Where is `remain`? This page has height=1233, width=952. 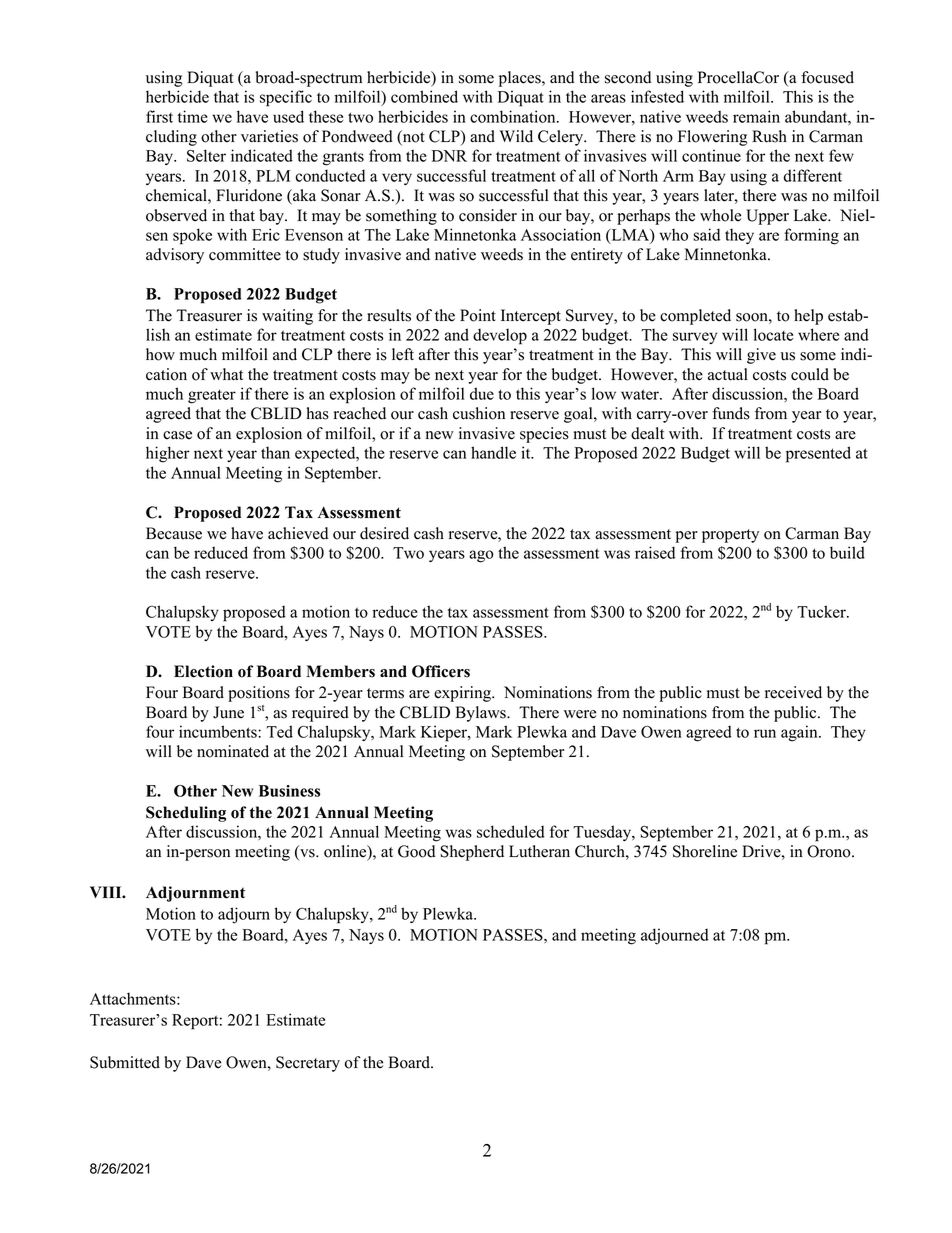
remain is located at coordinates (756, 116).
